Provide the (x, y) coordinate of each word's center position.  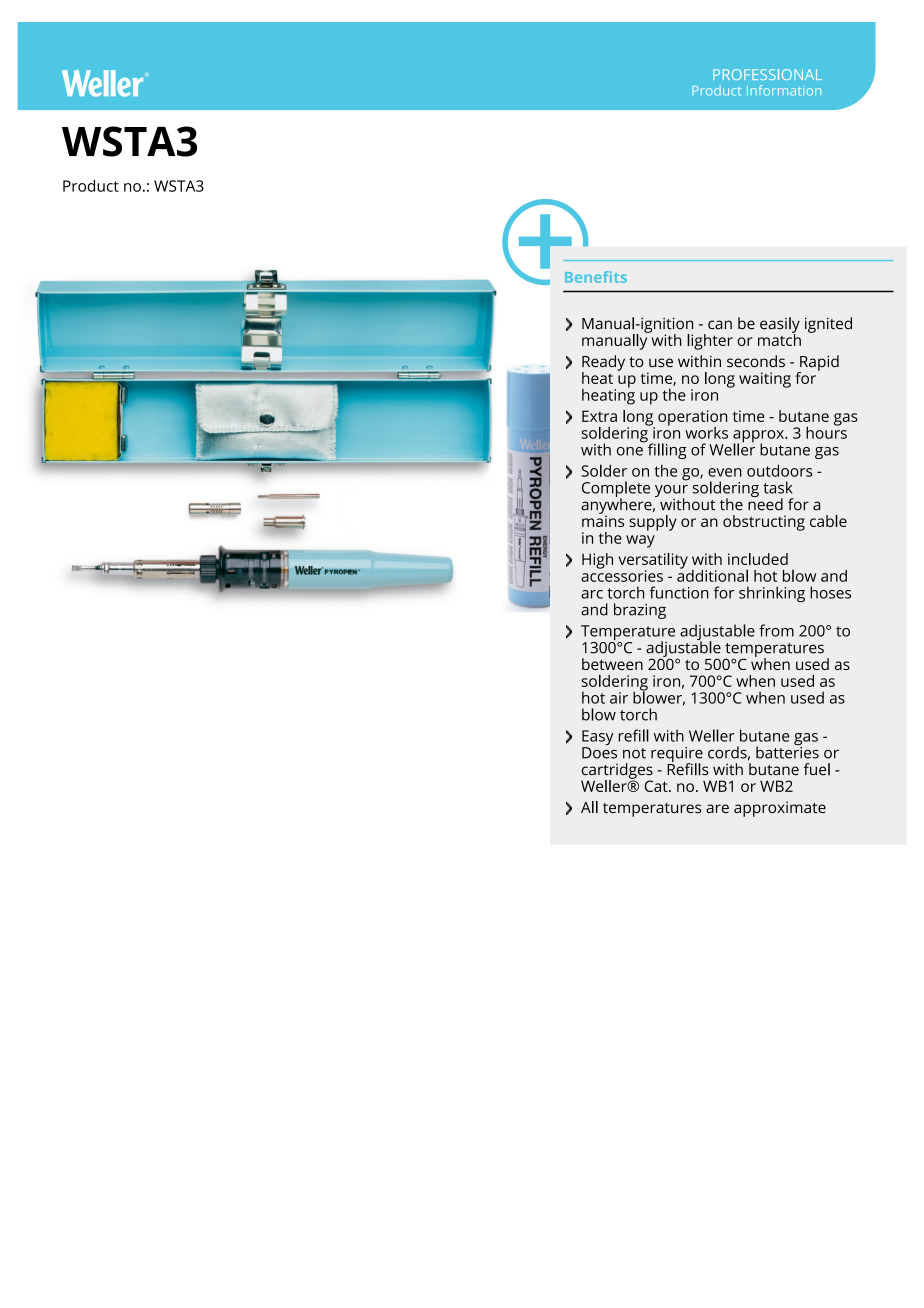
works (706, 433)
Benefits (596, 277)
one (630, 451)
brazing (640, 611)
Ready (603, 364)
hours (826, 431)
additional (712, 574)
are (717, 808)
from (776, 630)
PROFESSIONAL (767, 74)
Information (784, 90)
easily (780, 326)
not (634, 753)
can (720, 325)
